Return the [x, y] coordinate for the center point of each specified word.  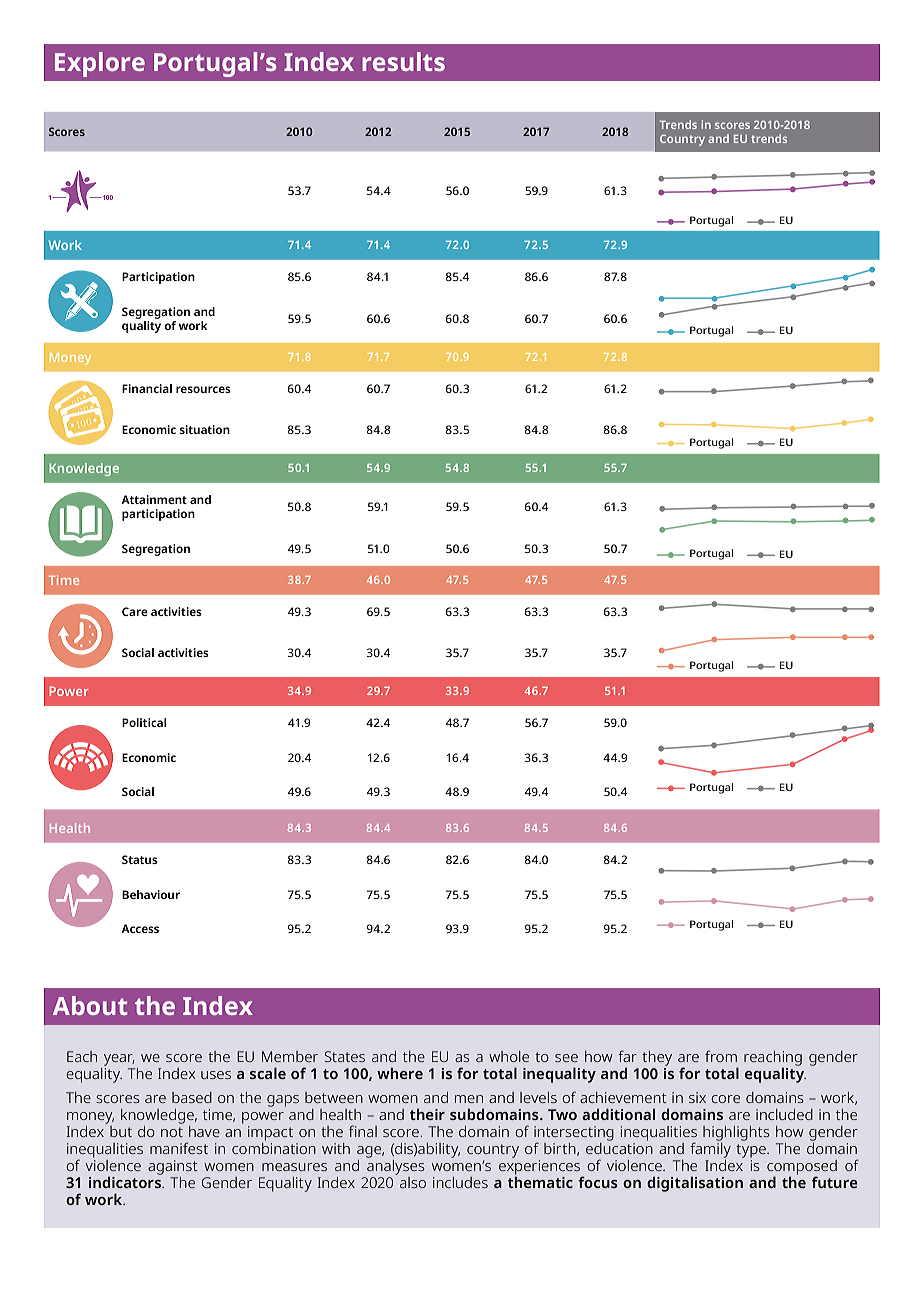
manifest [179, 1148]
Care [135, 611]
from [721, 1056]
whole [509, 1056]
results [403, 61]
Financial [147, 388]
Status [140, 859]
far [627, 1056]
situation [204, 429]
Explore [100, 64]
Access [140, 928]
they [657, 1058]
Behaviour [151, 894]
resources [203, 389]
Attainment [154, 499]
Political [144, 722]
